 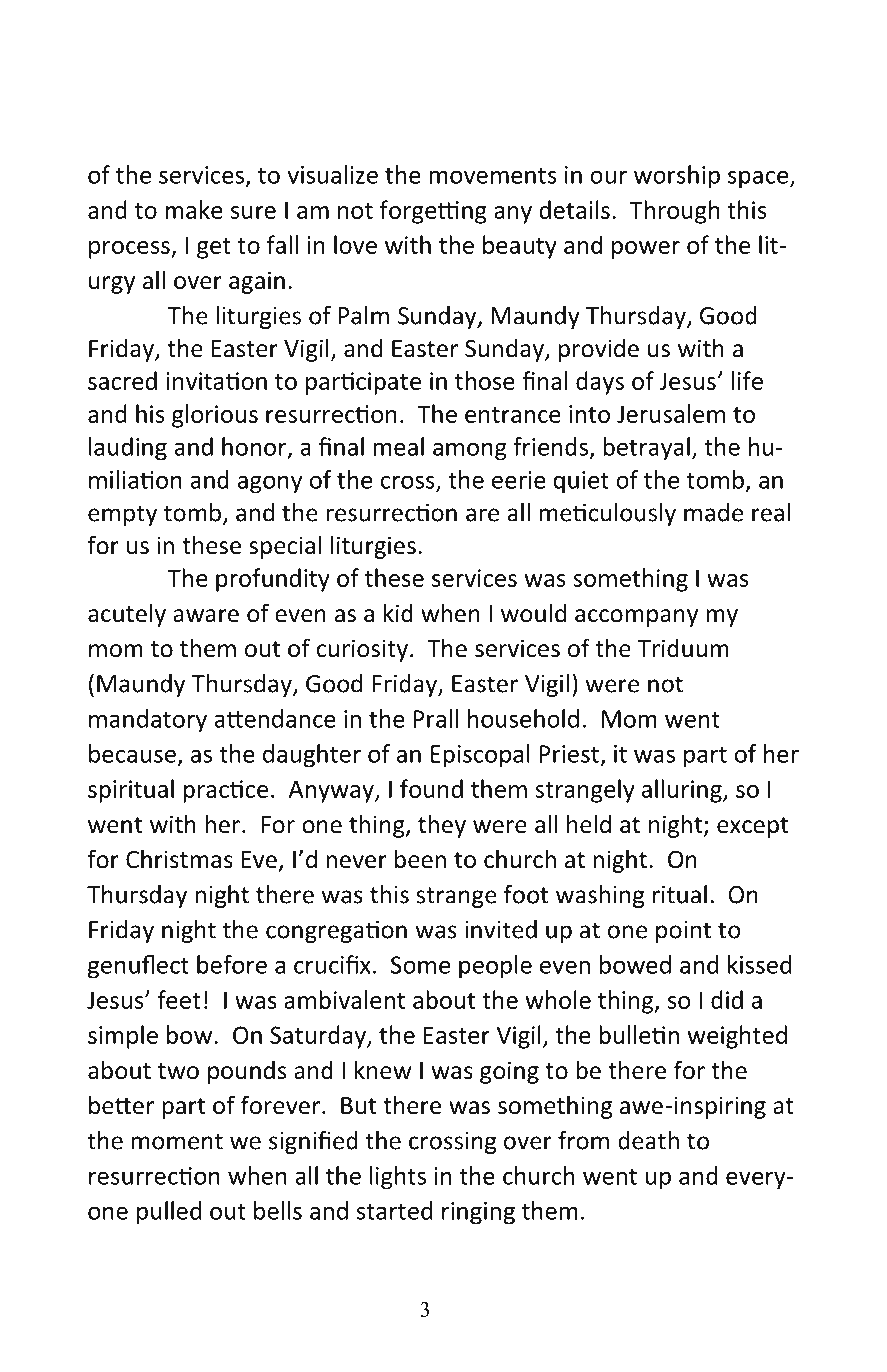 I want to click on lights, so click(x=398, y=1178).
